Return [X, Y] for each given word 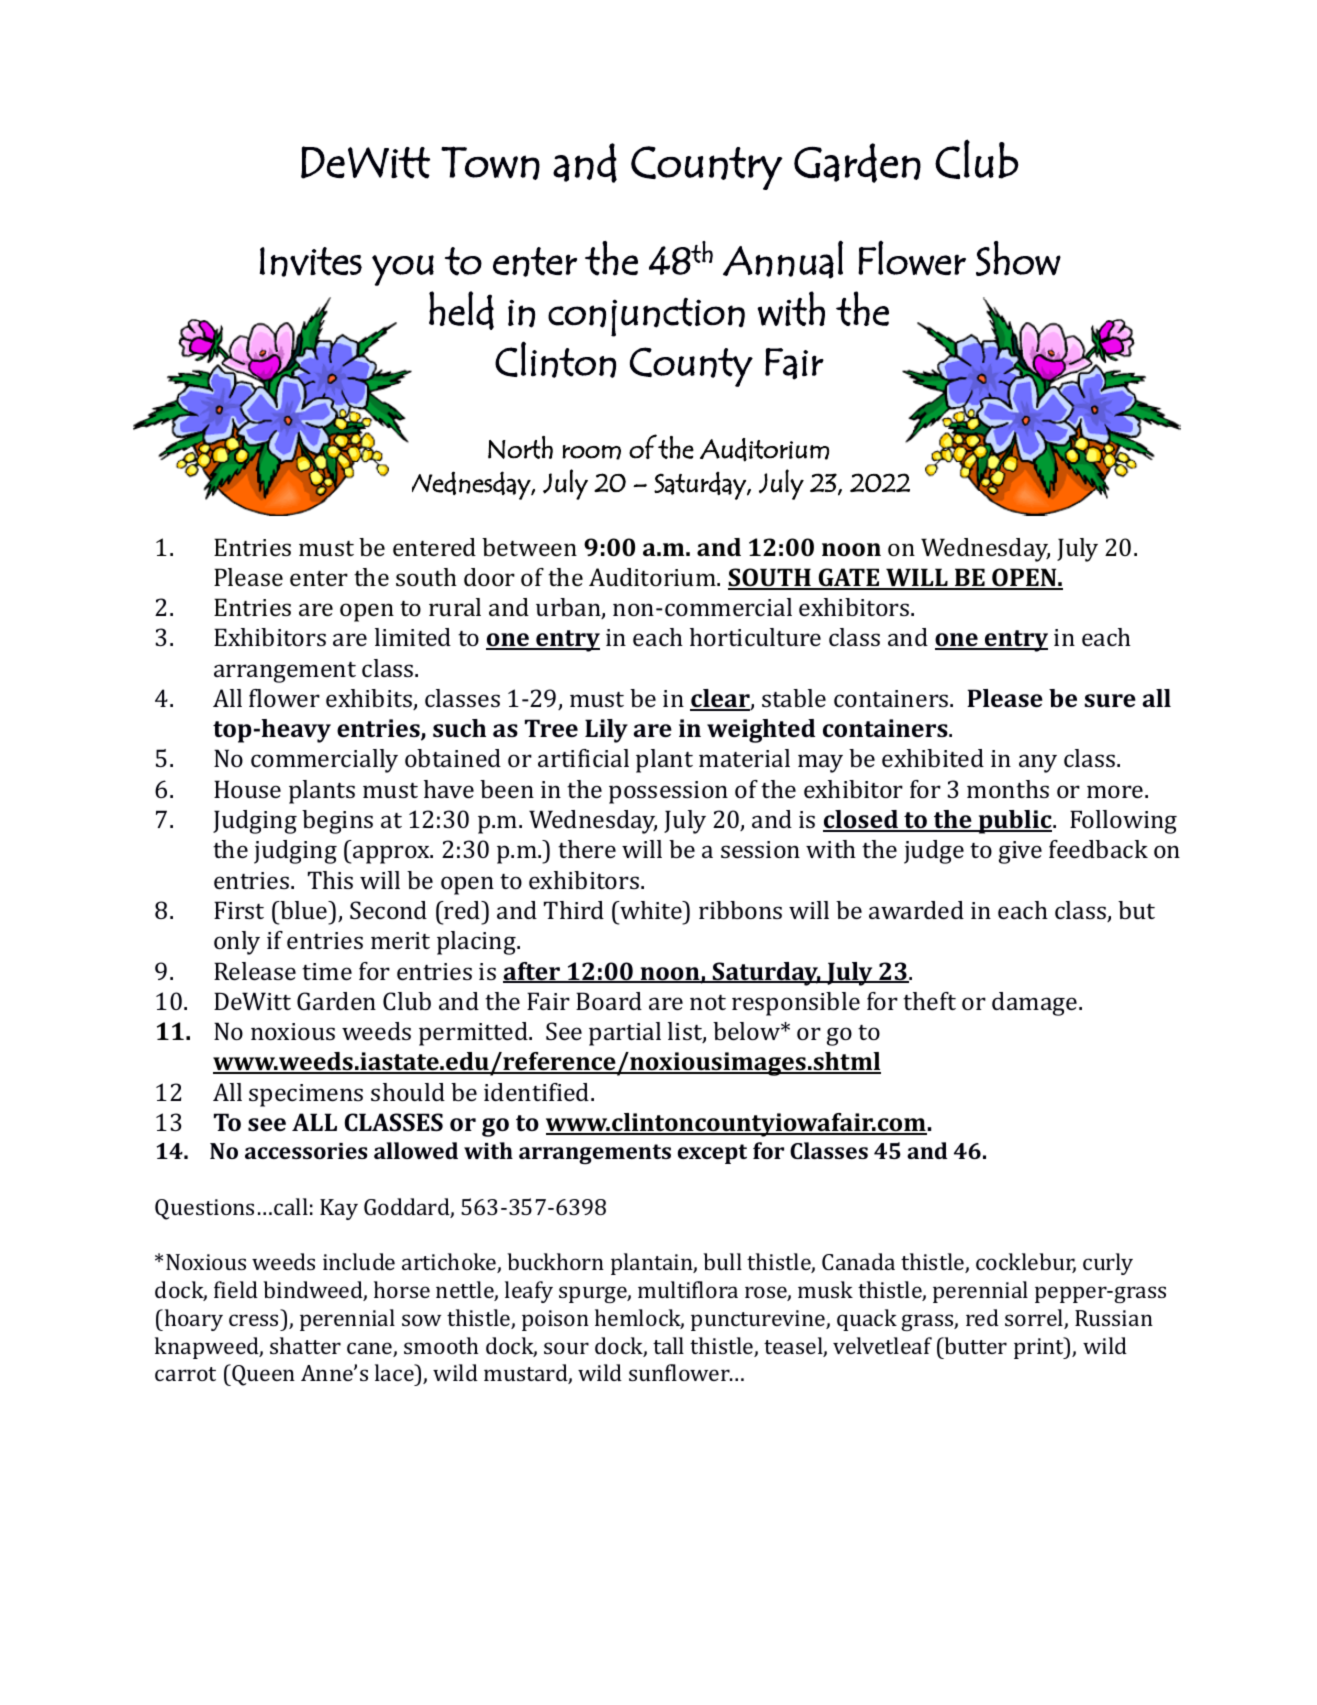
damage [1036, 1004]
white [651, 910]
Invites [311, 262]
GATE [849, 578]
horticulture [755, 637]
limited [413, 637]
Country [707, 168]
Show [1018, 258]
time [327, 971]
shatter [305, 1345]
